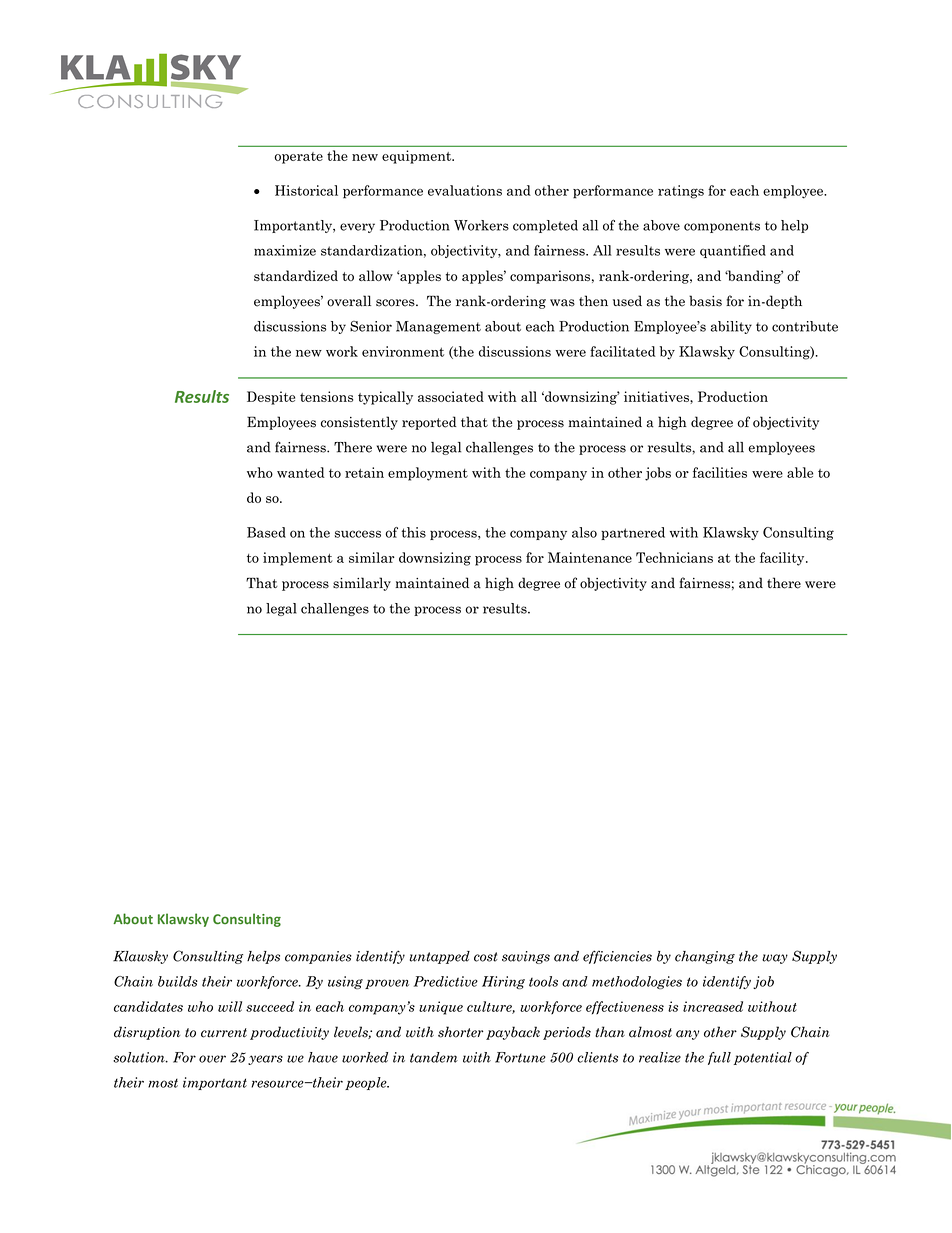 This page has height=1233, width=952. Describe the element at coordinates (681, 192) in the page. I see `ratings` at that location.
